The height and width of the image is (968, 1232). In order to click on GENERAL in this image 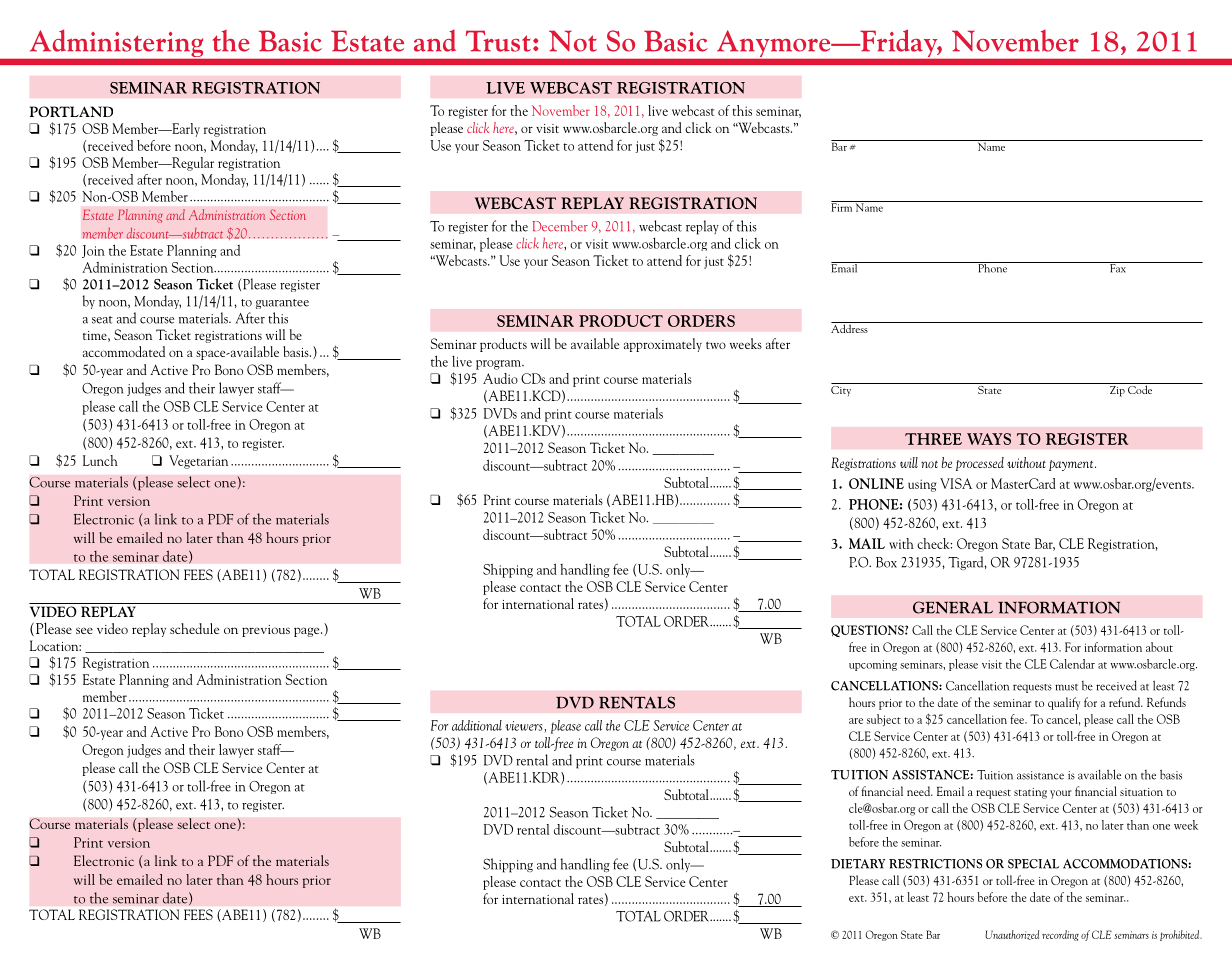, I will do `click(953, 607)`.
